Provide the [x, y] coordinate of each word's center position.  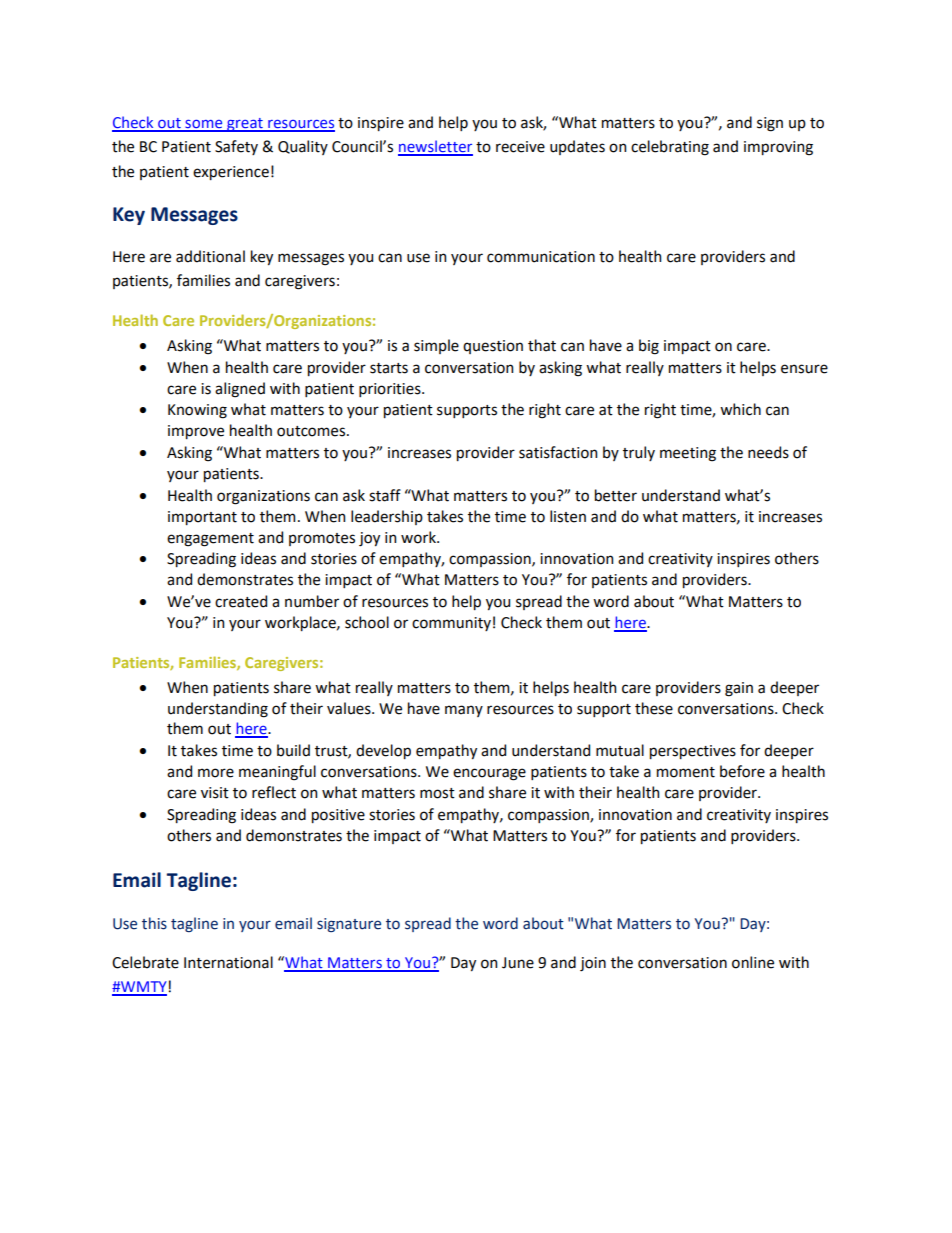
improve [196, 432]
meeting [688, 454]
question [493, 347]
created [241, 601]
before [742, 771]
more [216, 773]
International [228, 962]
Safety [236, 147]
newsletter [435, 147]
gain [739, 689]
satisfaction [558, 452]
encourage [489, 774]
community [451, 624]
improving [778, 148]
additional [210, 256]
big [649, 347]
